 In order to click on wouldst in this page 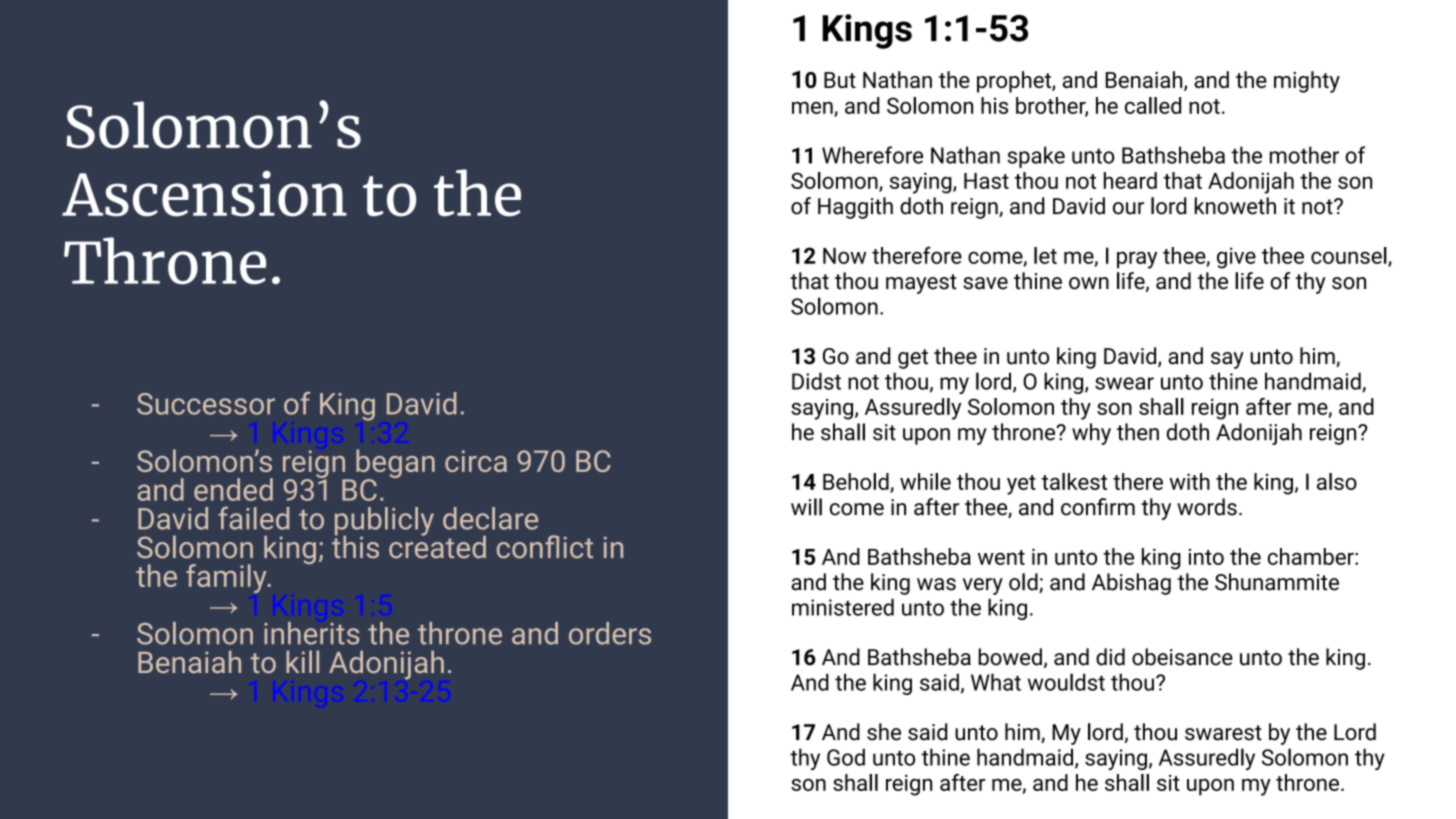, I will do `click(1066, 682)`.
